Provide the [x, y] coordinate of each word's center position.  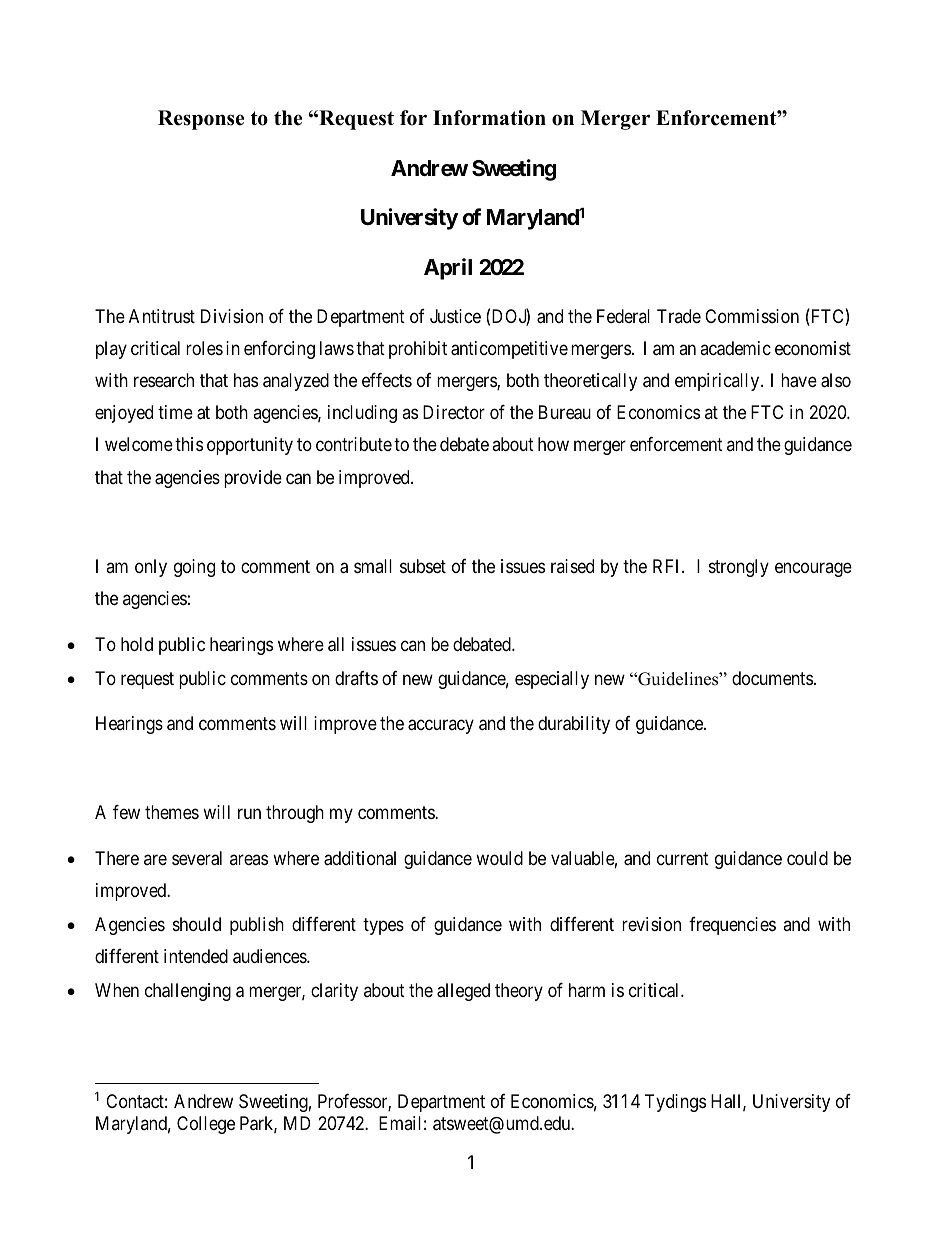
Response [201, 120]
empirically [718, 382]
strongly [739, 568]
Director [454, 412]
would [499, 858]
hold [137, 644]
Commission [752, 316]
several [197, 858]
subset [423, 566]
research [164, 380]
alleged [463, 992]
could [807, 858]
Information [489, 118]
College [206, 1125]
